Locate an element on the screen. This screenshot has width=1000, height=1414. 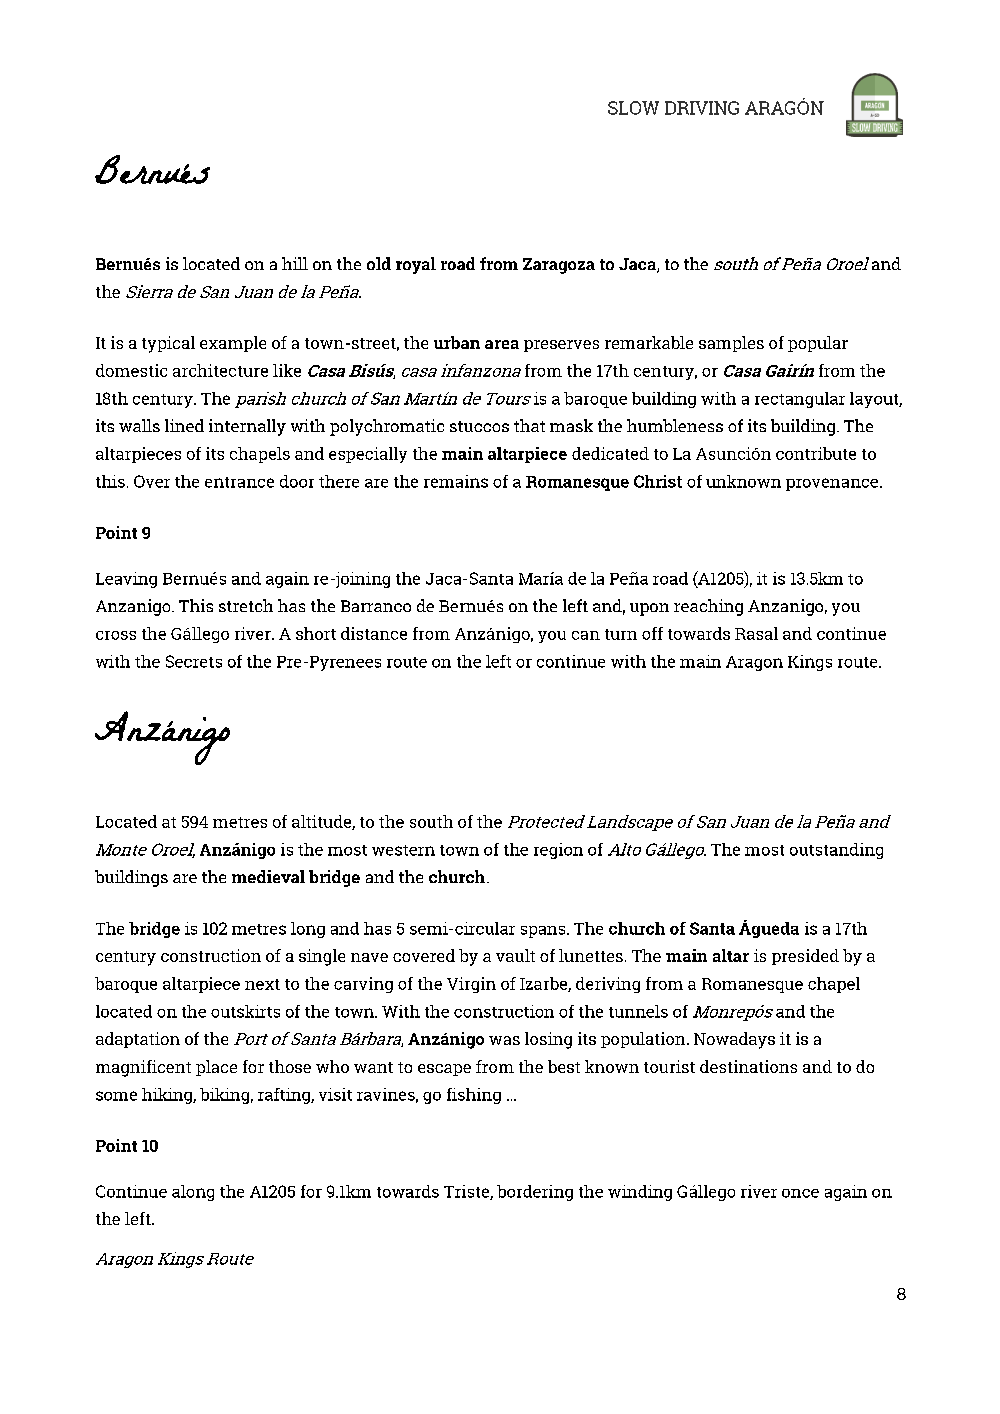
hill is located at coordinates (295, 263).
